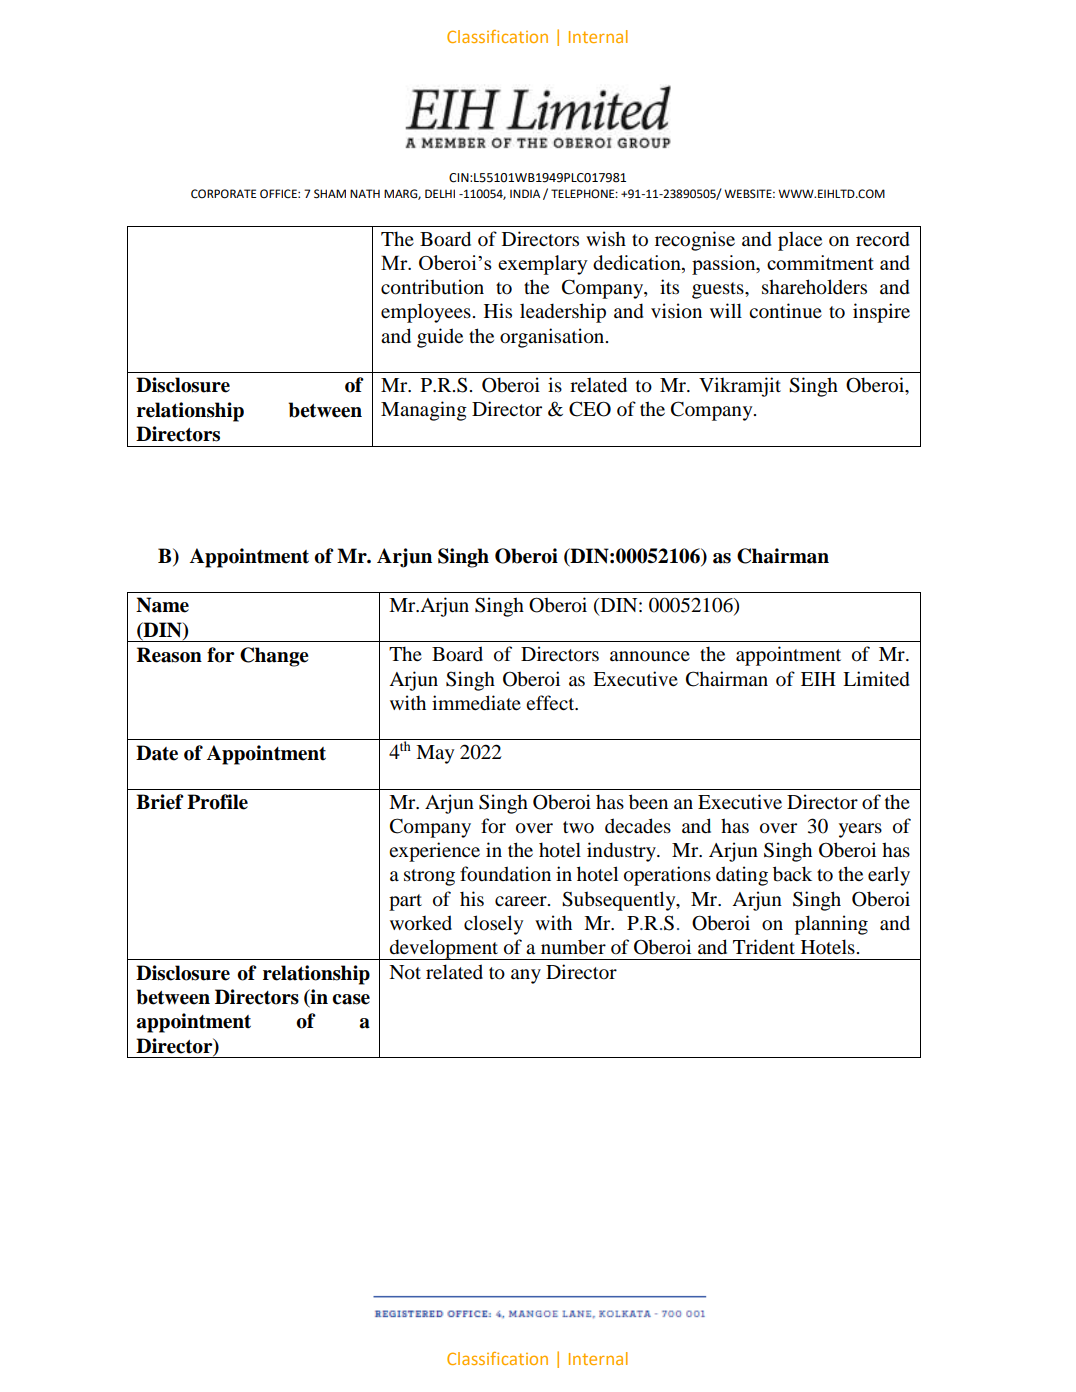 The width and height of the page is (1076, 1392). Describe the element at coordinates (800, 241) in the page. I see `place` at that location.
